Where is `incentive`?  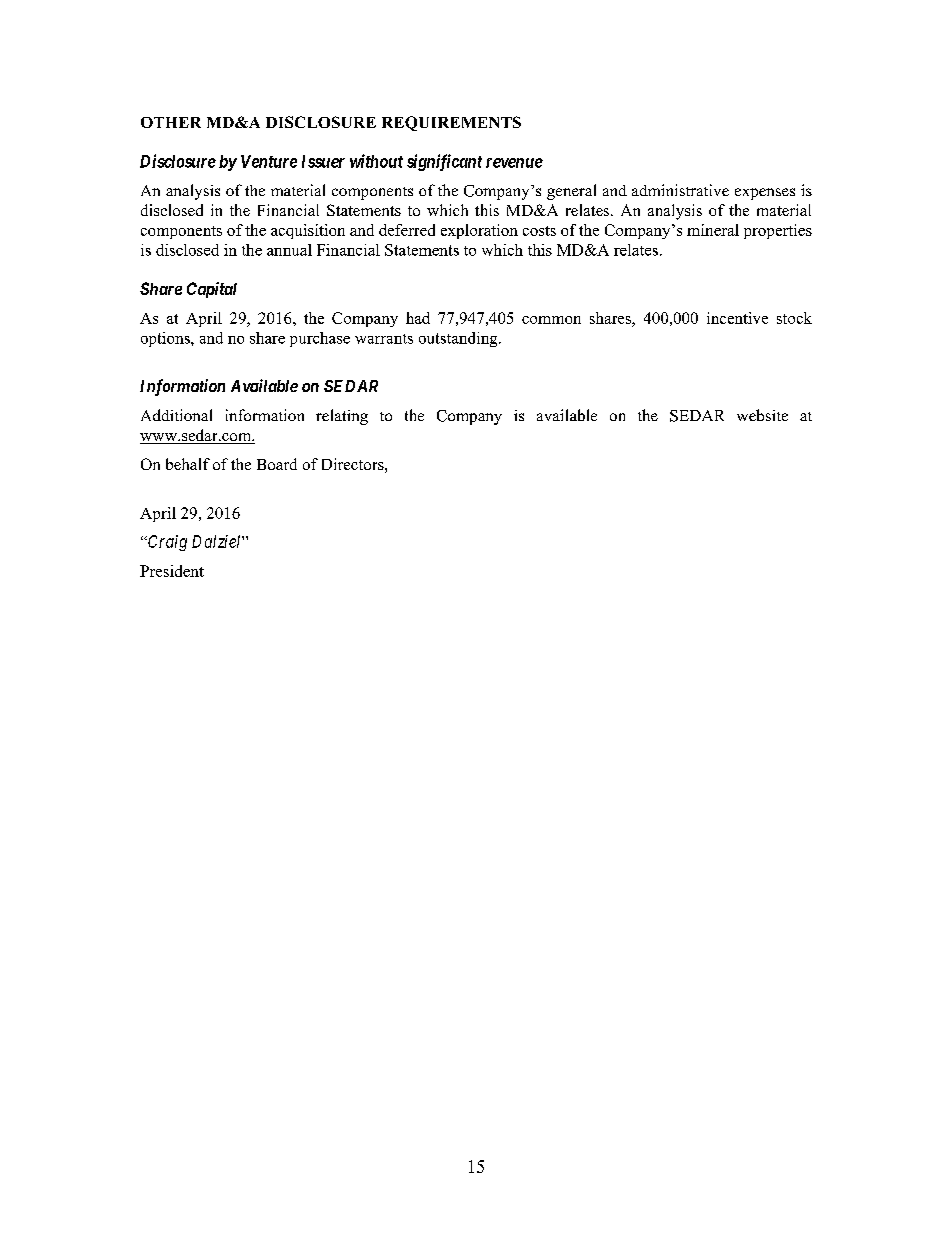
incentive is located at coordinates (737, 318).
